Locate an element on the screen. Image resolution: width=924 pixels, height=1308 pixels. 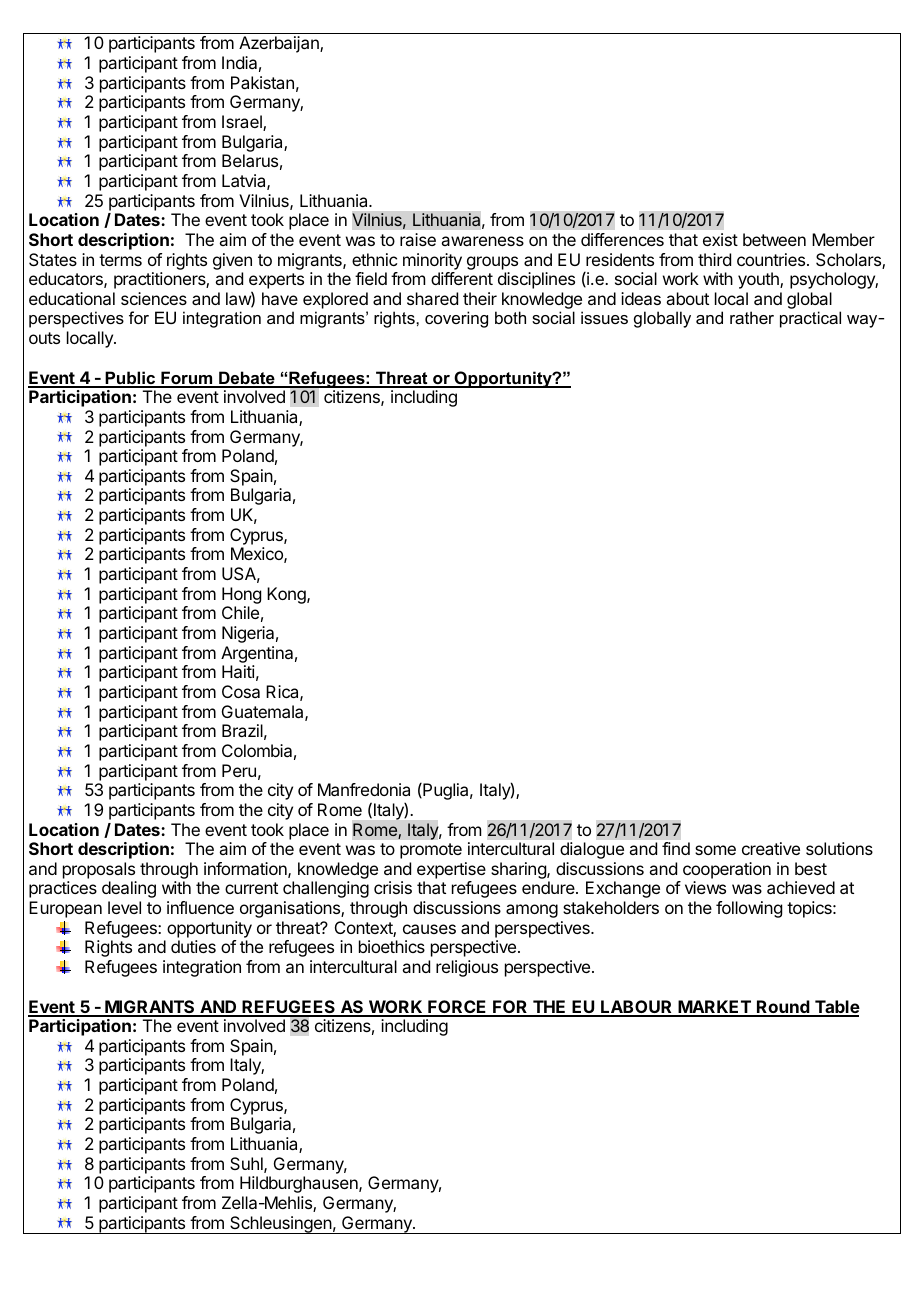
MARKET is located at coordinates (714, 1008).
